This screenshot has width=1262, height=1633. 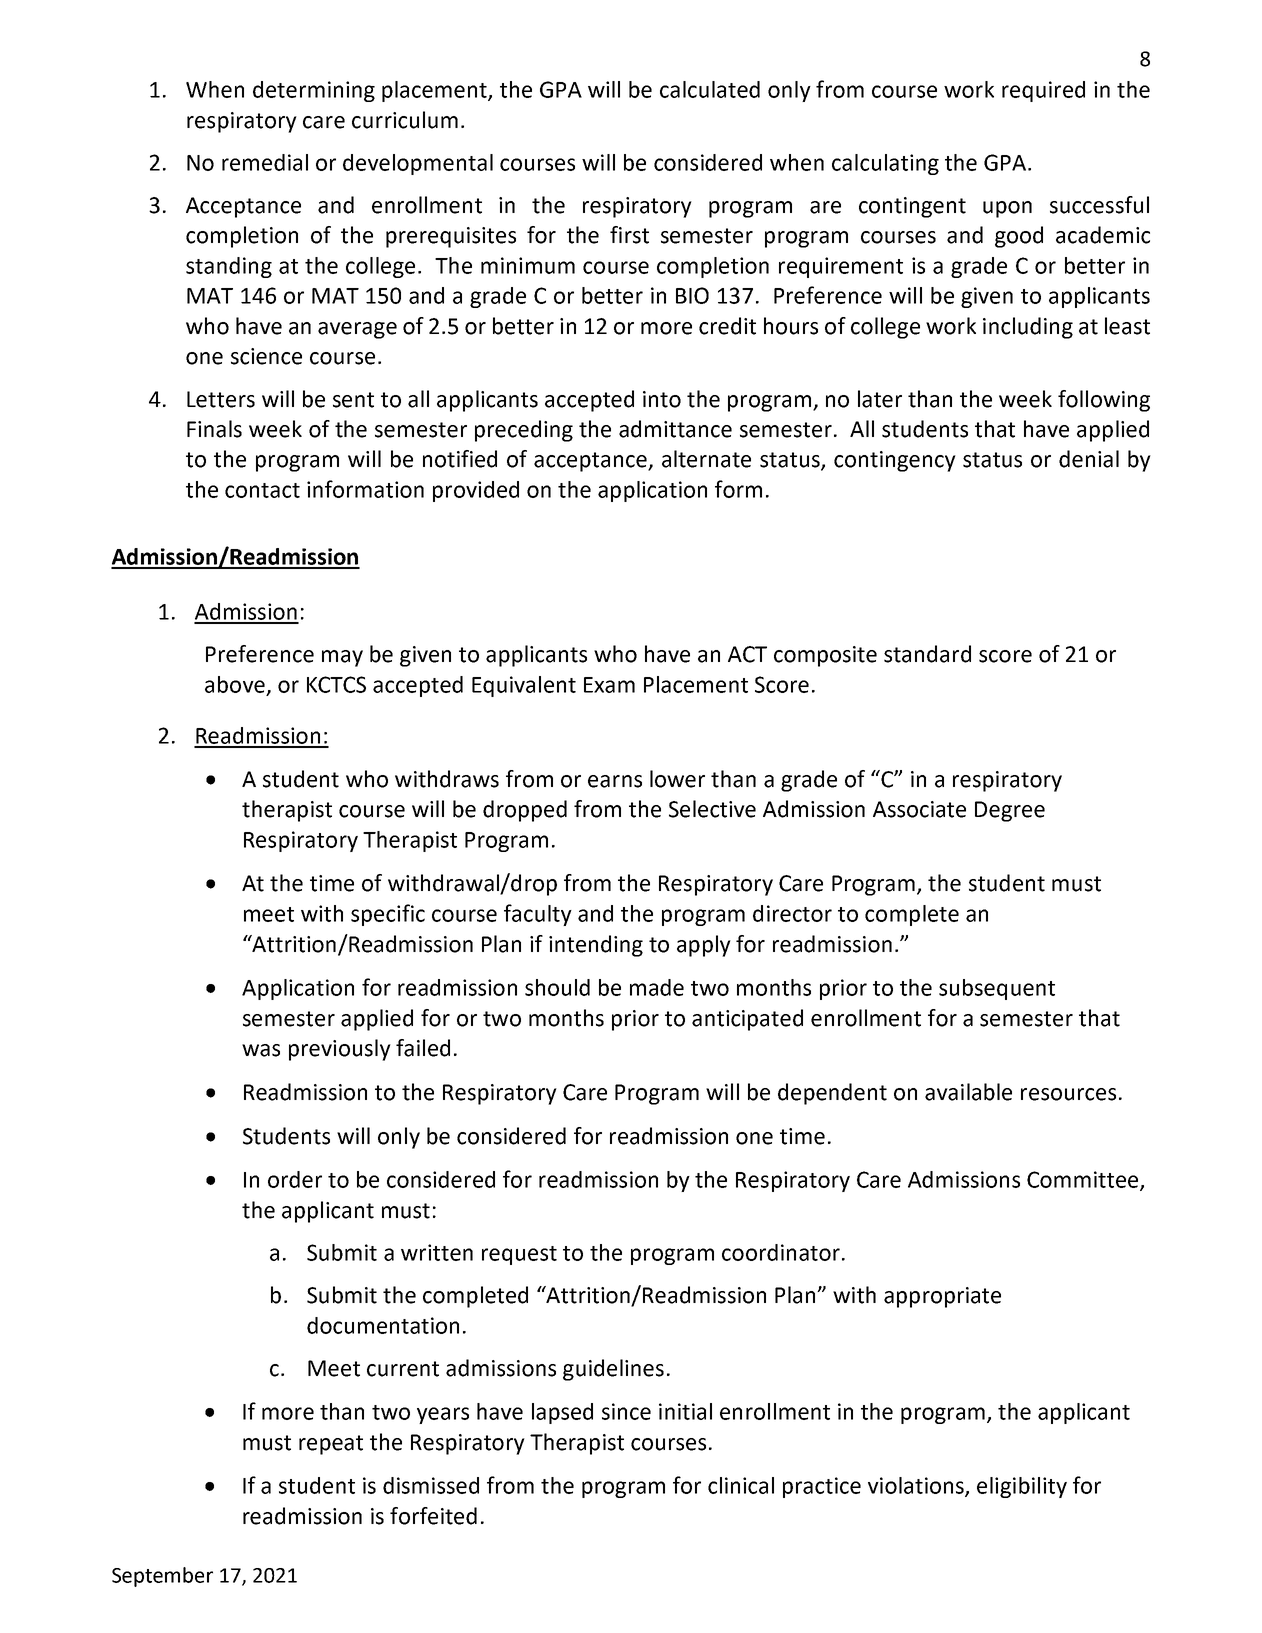 What do you see at coordinates (1022, 1487) in the screenshot?
I see `eligibility` at bounding box center [1022, 1487].
